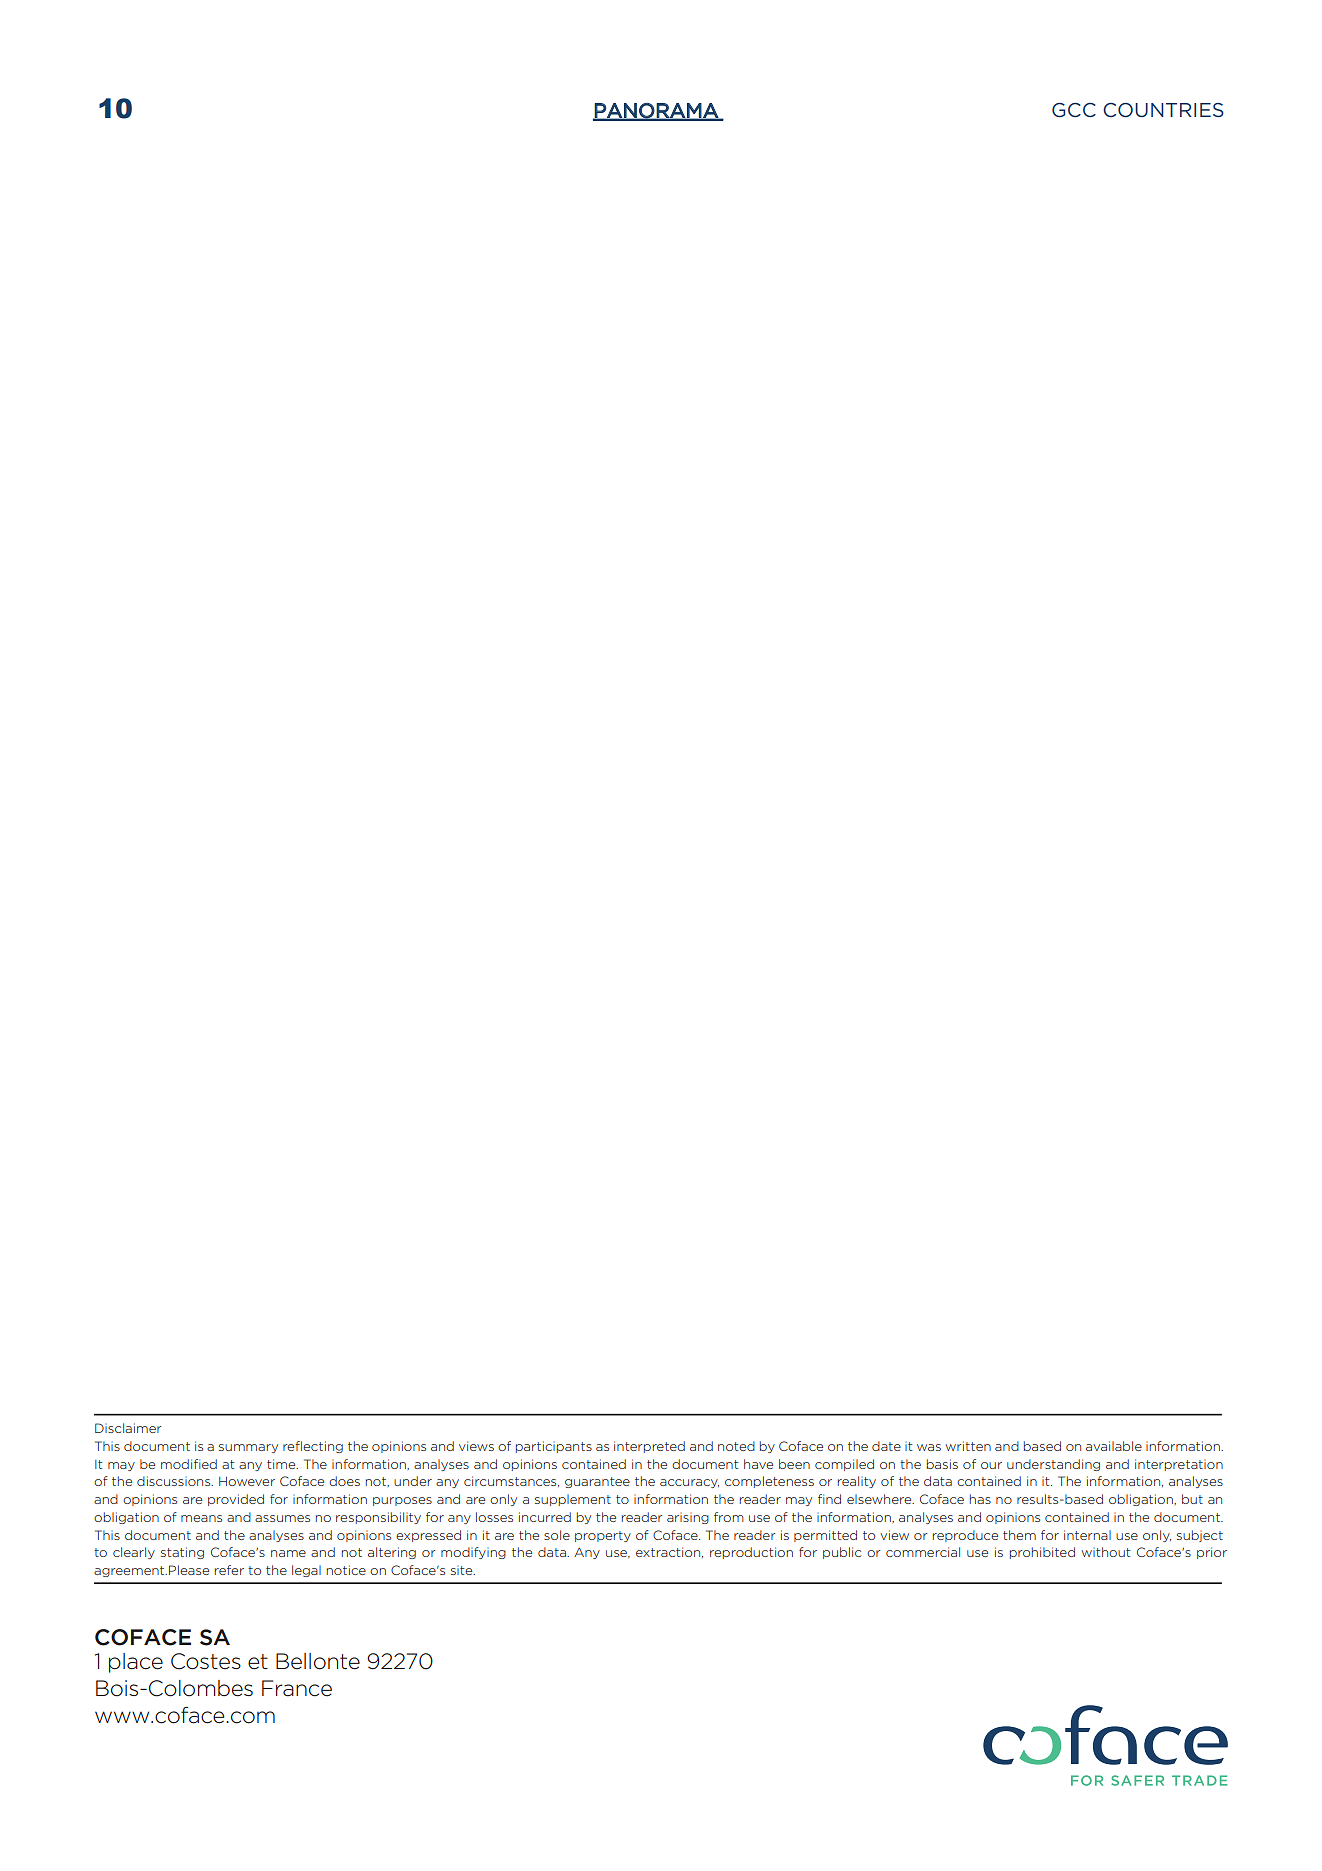  What do you see at coordinates (1163, 110) in the document?
I see `COUNTRIES` at bounding box center [1163, 110].
